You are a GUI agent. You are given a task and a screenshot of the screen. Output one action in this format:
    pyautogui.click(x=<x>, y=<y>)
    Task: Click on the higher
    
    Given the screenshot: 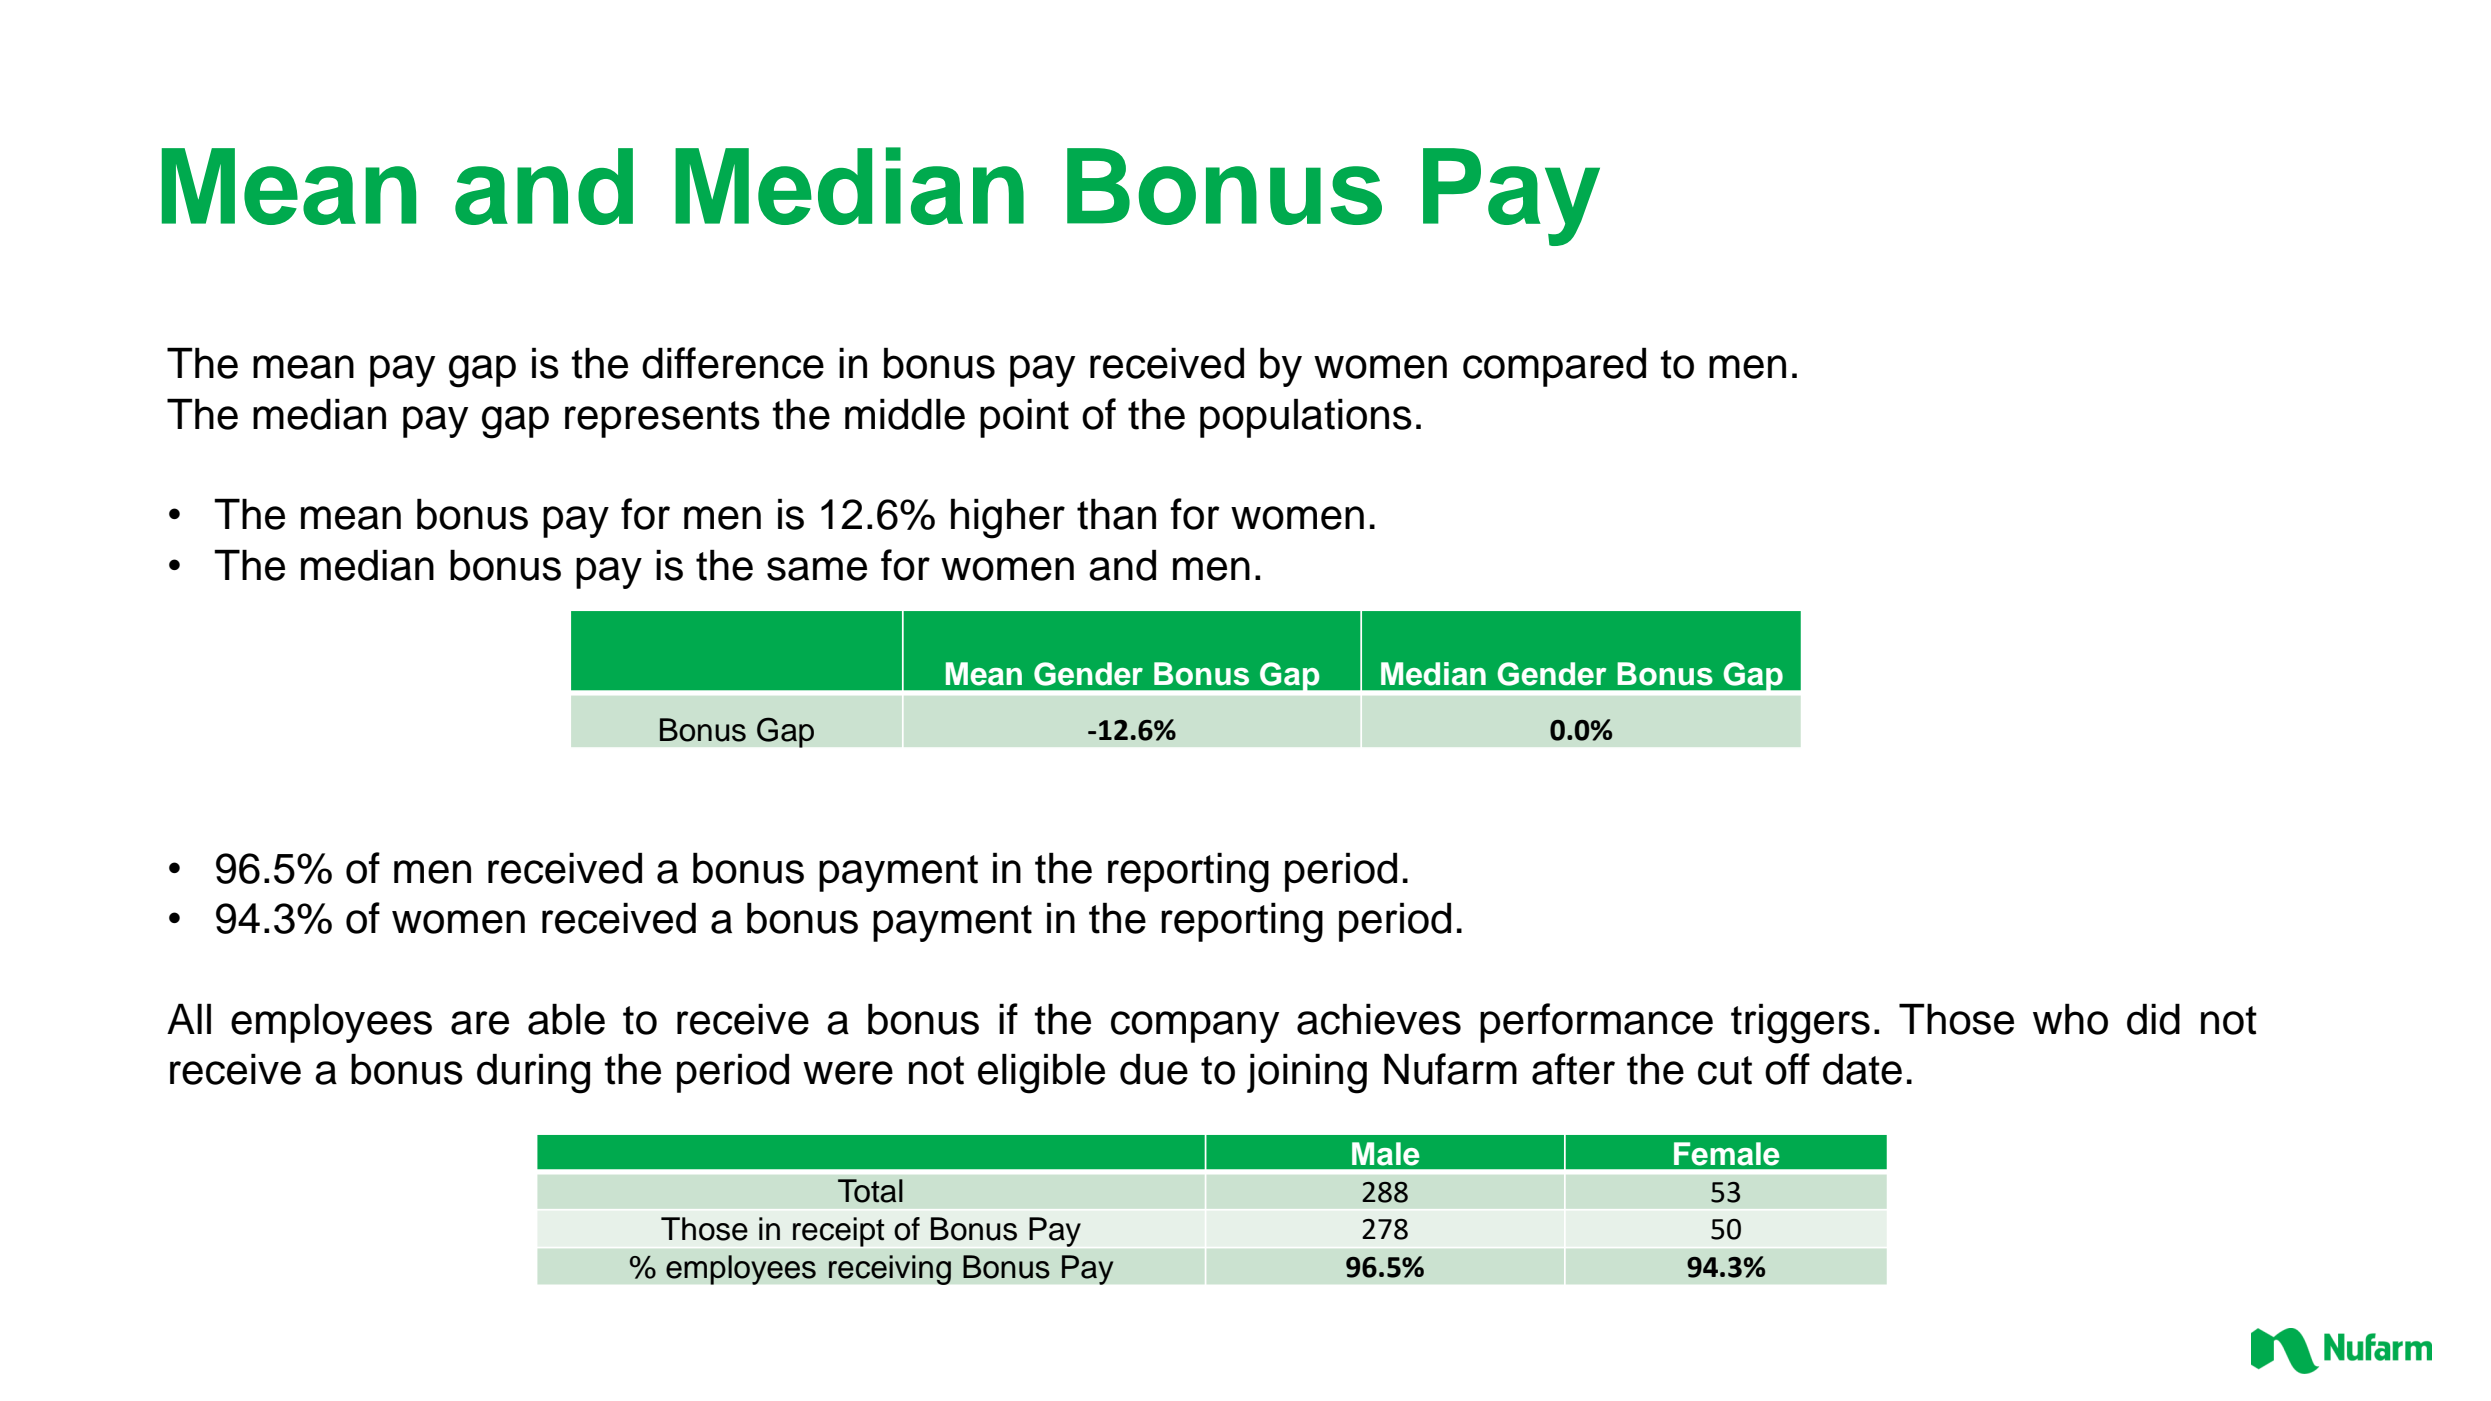 What is the action you would take?
    pyautogui.click(x=1008, y=518)
